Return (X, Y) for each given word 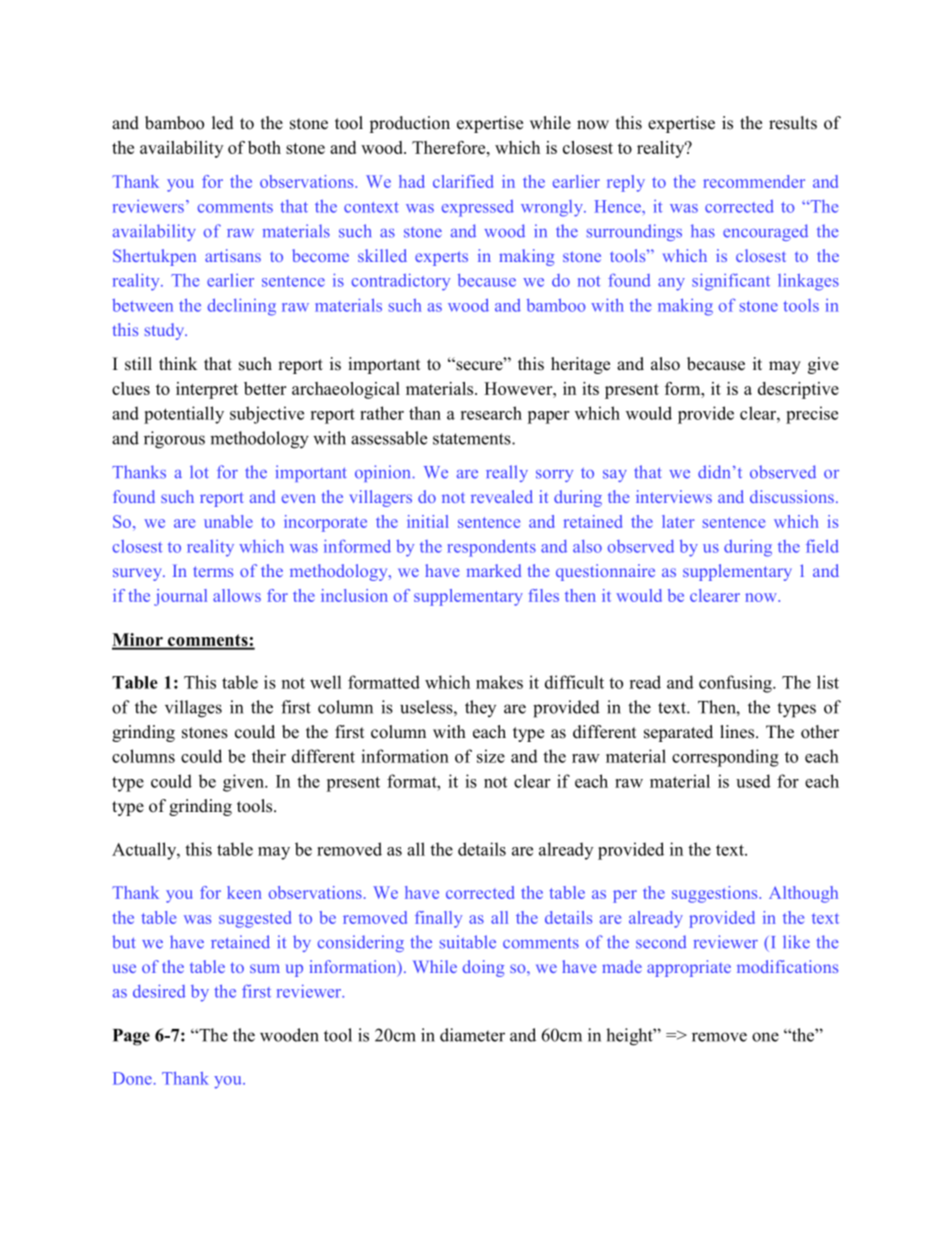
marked (494, 570)
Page (131, 1037)
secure (479, 365)
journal (180, 597)
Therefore (450, 147)
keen (244, 892)
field (822, 546)
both (264, 147)
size (491, 756)
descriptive (798, 390)
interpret (207, 390)
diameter (472, 1035)
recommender (754, 181)
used (753, 781)
